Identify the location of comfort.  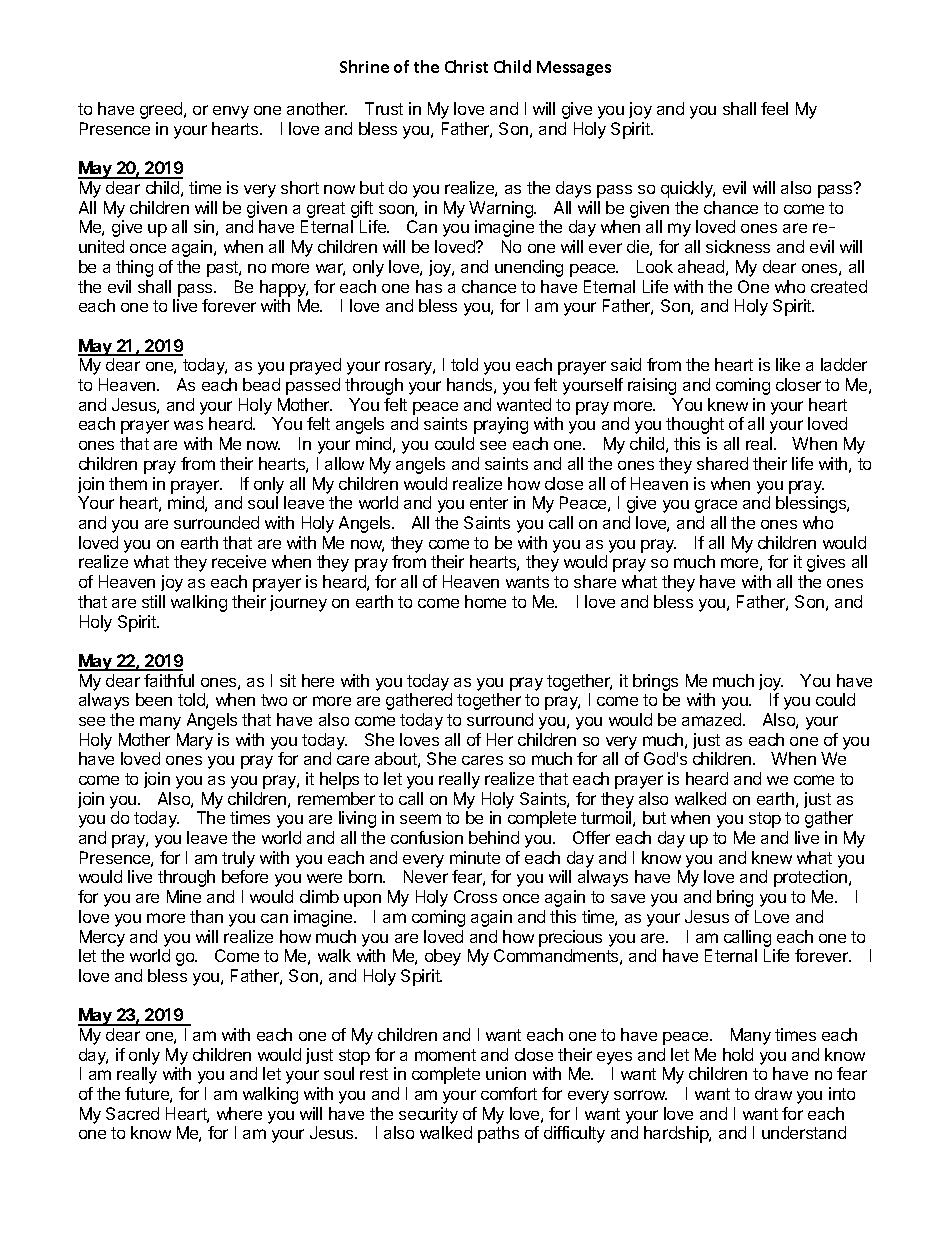
(509, 1093).
